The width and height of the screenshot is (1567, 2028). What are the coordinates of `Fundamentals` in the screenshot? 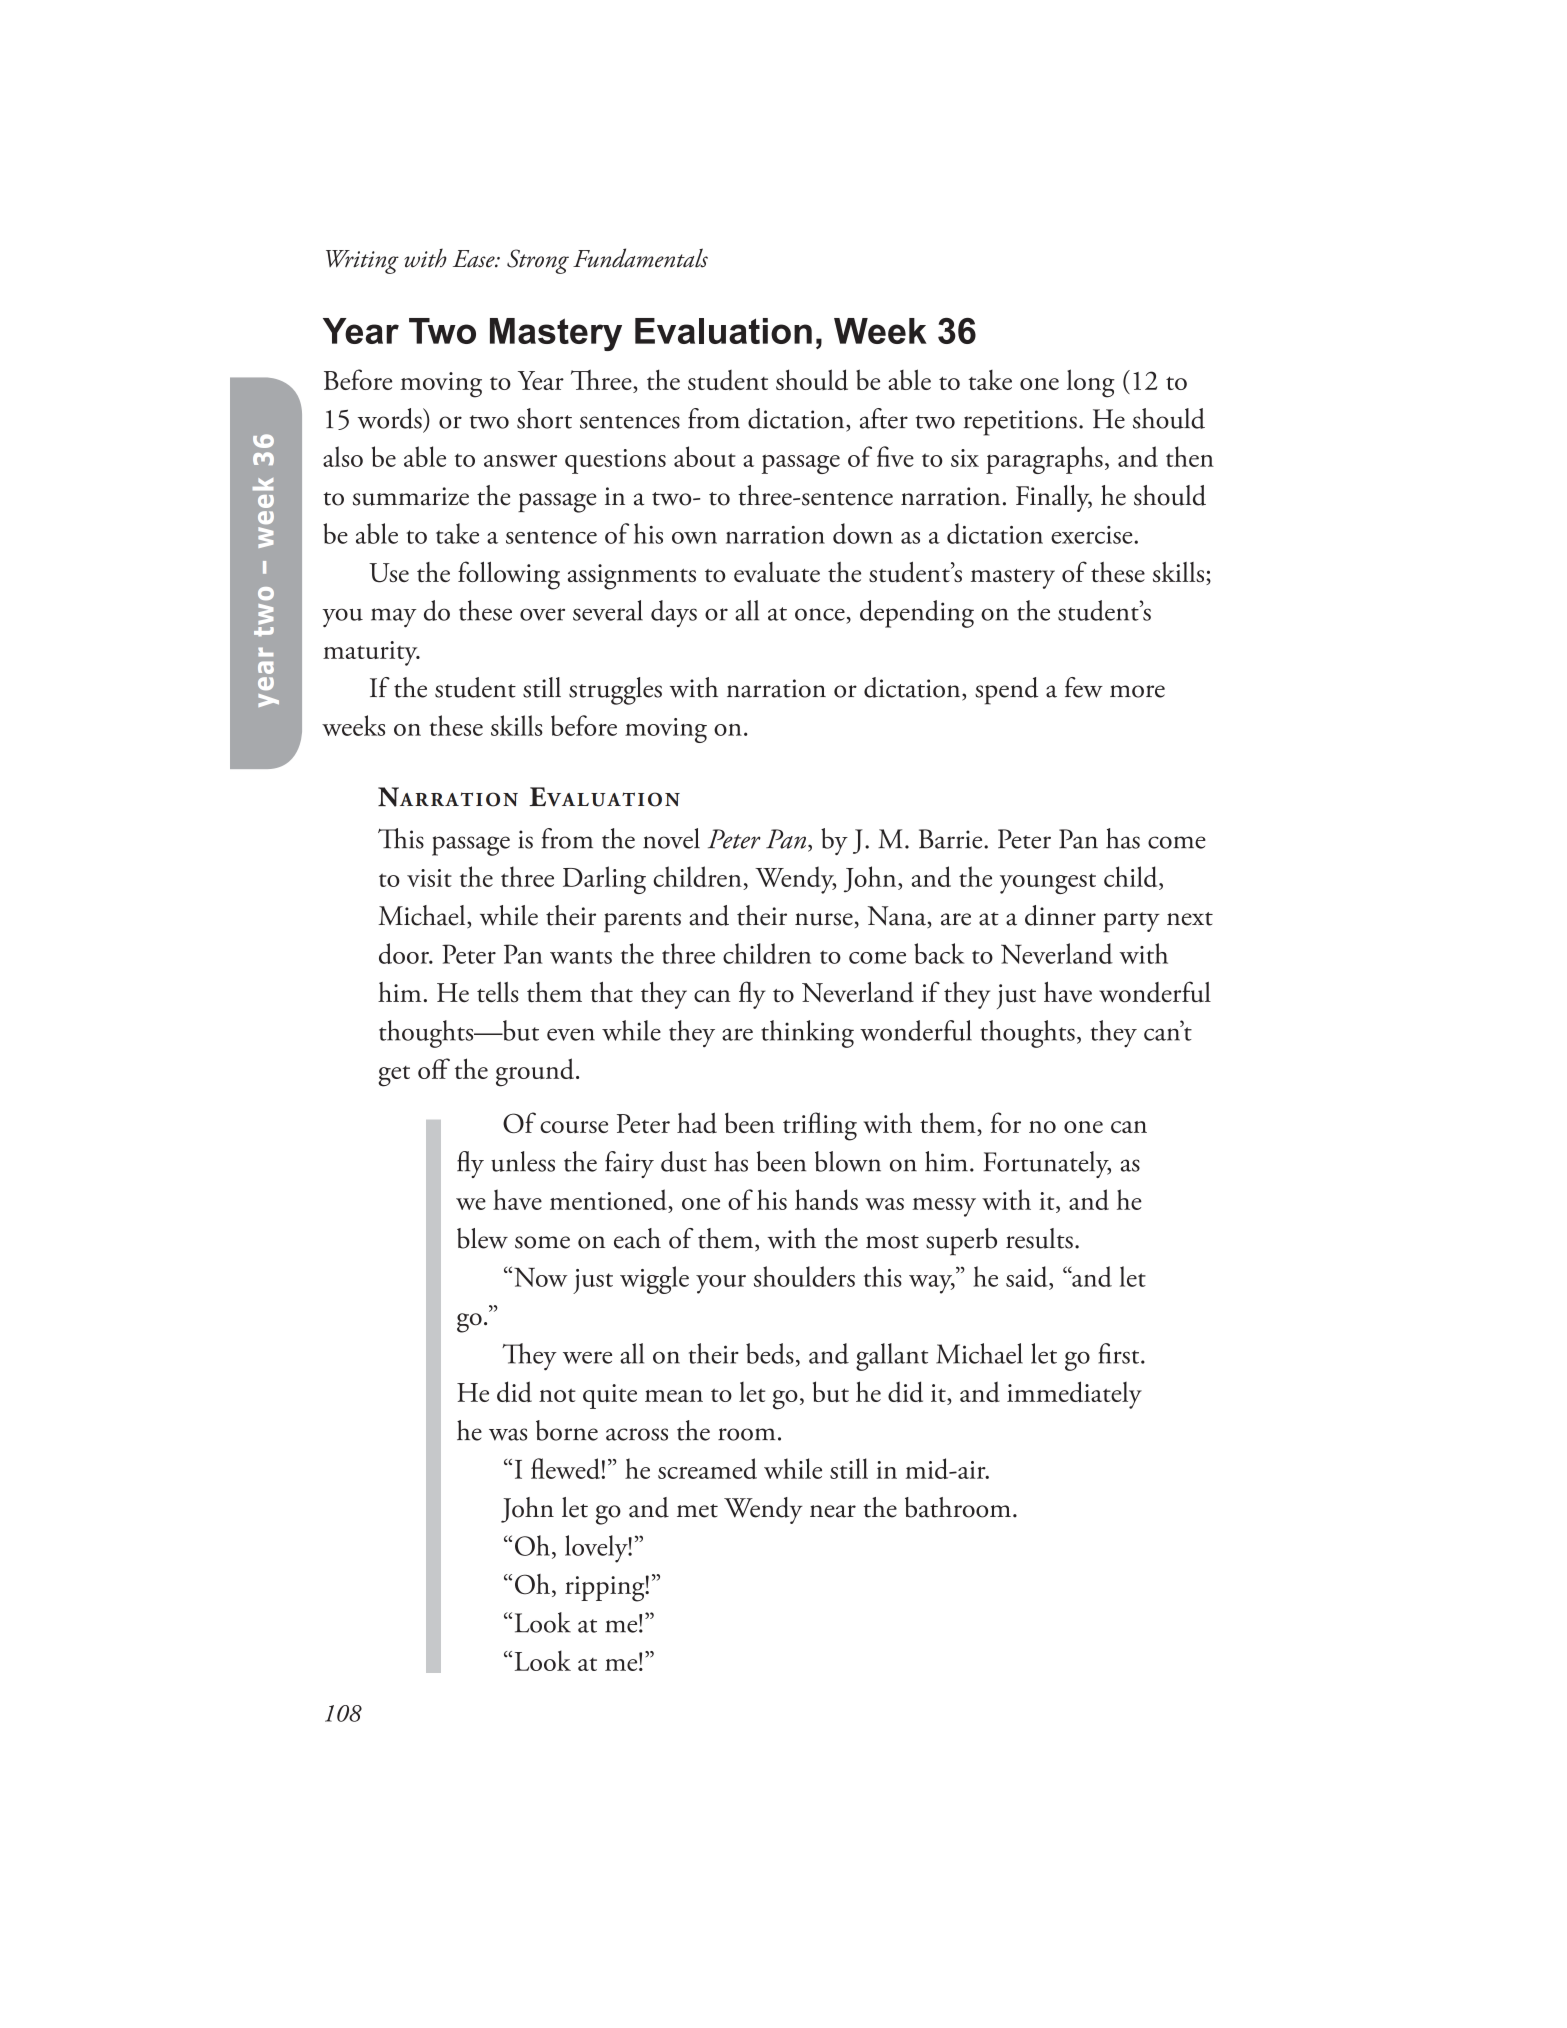 It's located at (640, 258).
